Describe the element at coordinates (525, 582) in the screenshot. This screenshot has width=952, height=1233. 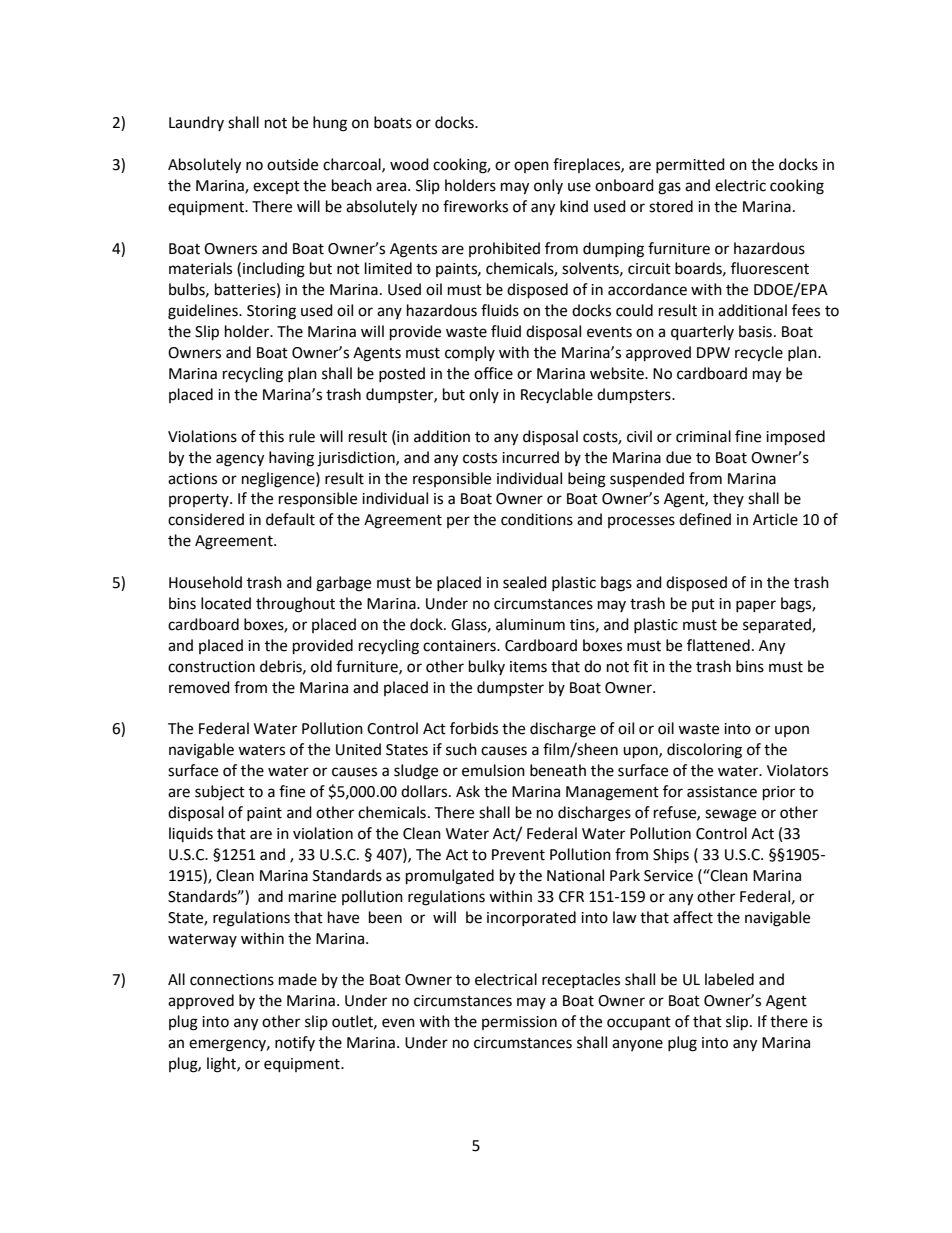
I see `sealed` at that location.
